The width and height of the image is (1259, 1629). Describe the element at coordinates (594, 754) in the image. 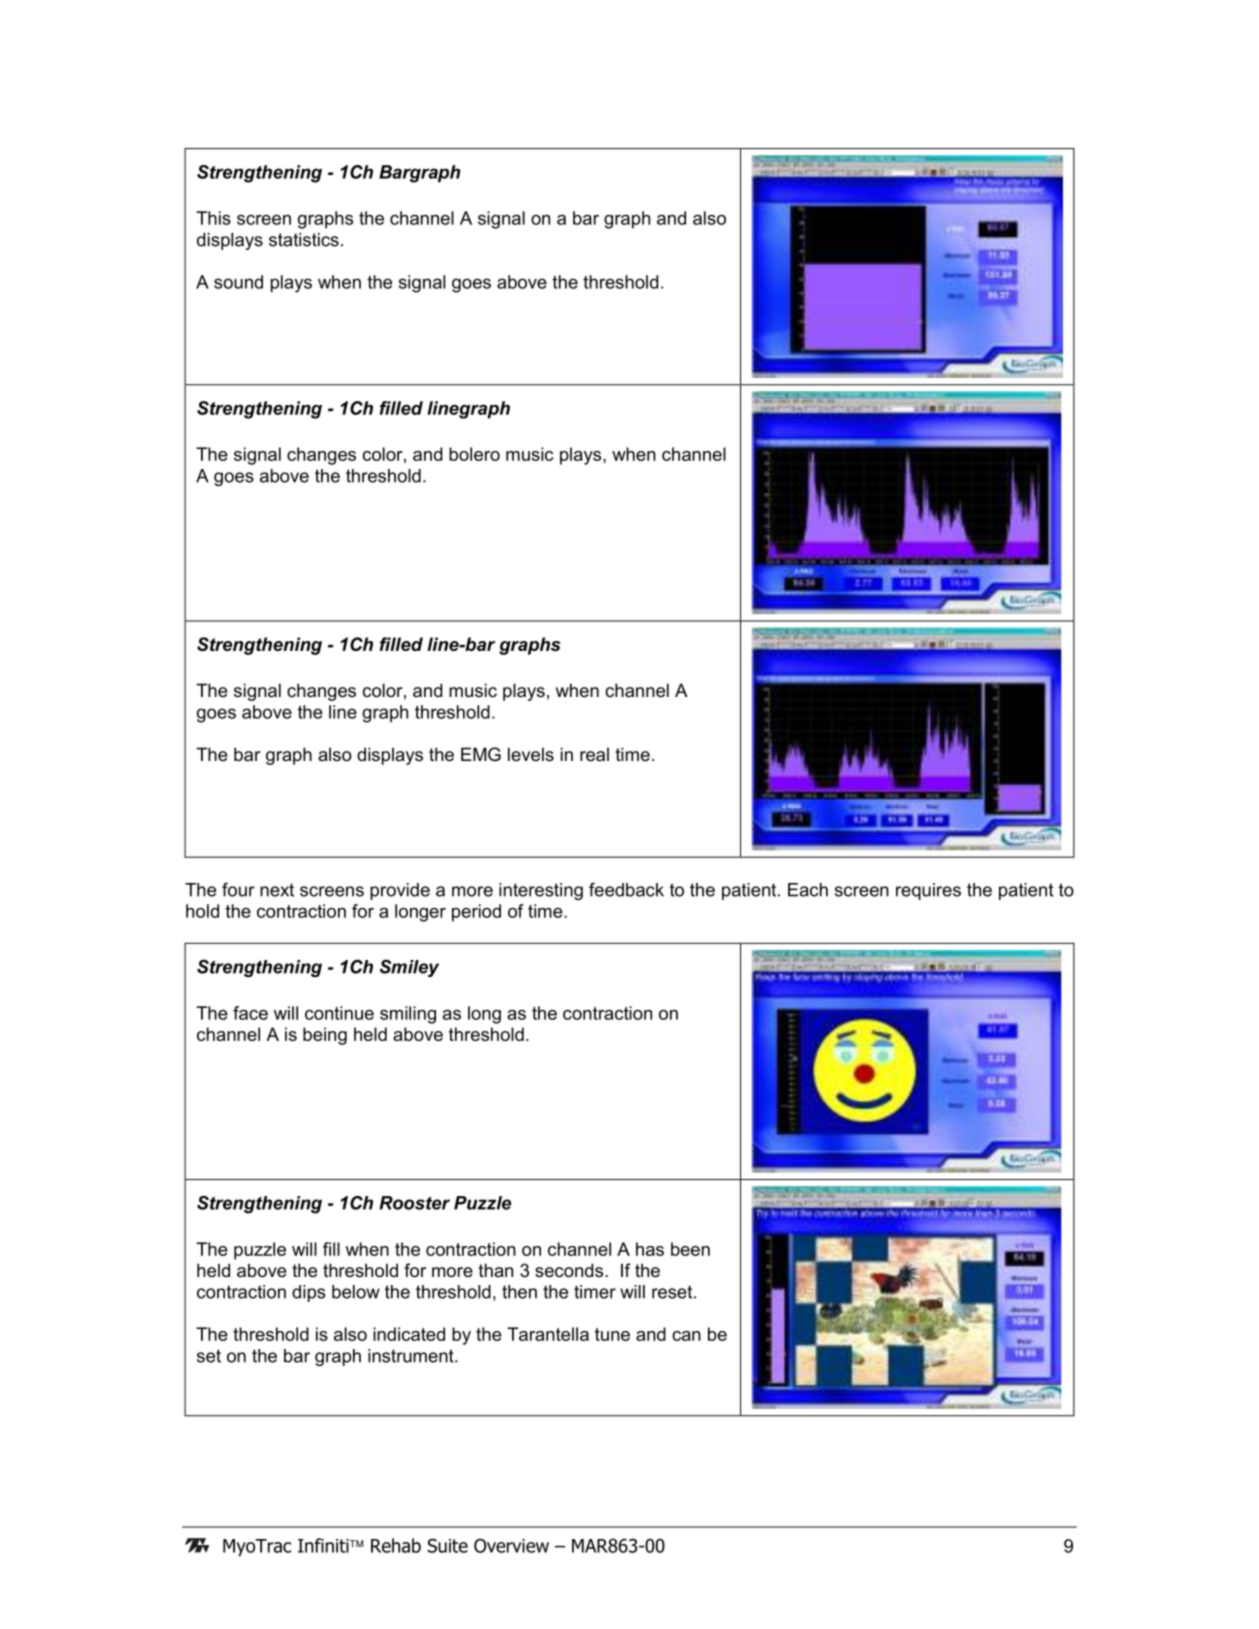

I see `real` at that location.
